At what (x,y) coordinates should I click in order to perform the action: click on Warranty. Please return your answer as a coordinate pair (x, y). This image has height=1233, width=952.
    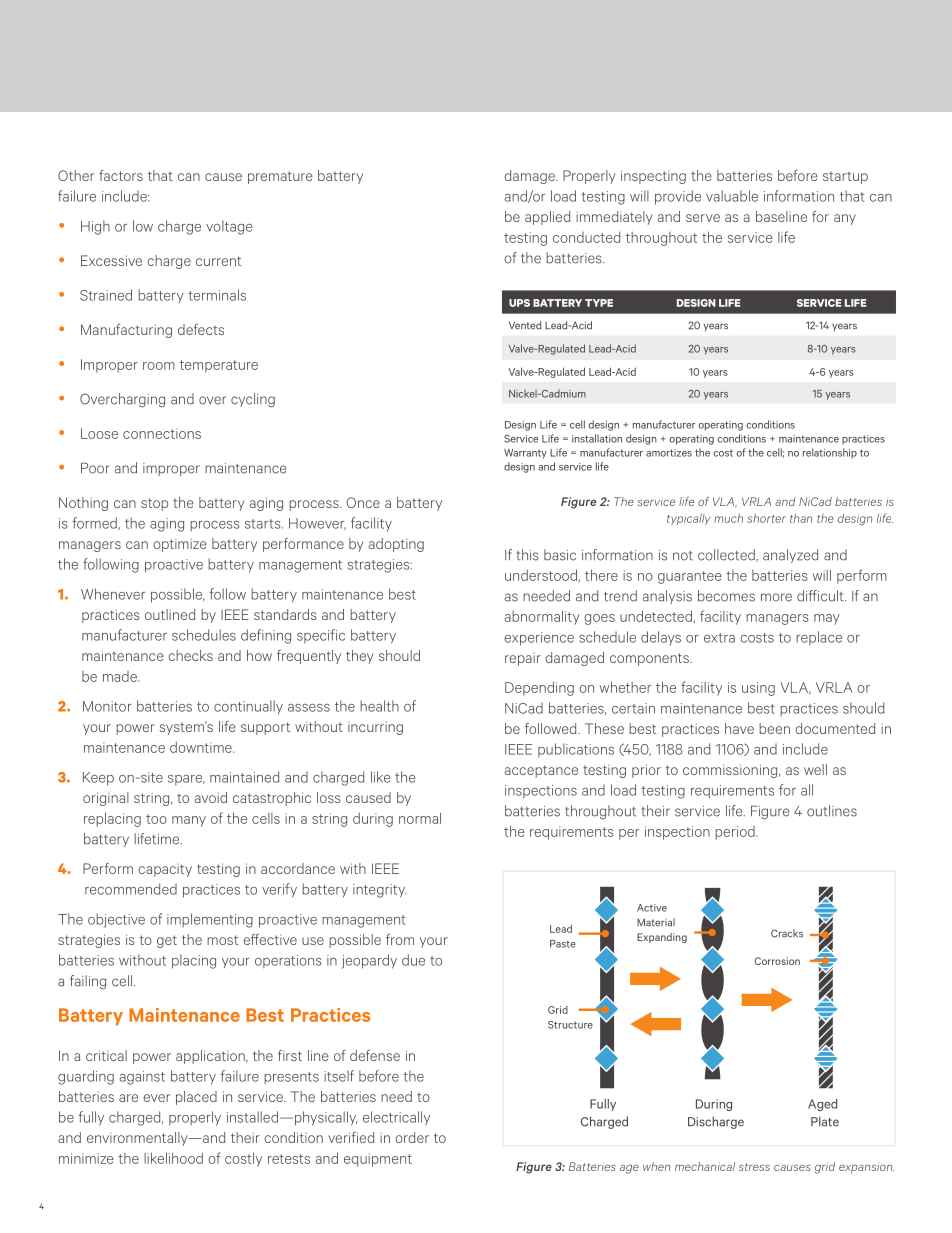
    Looking at the image, I should click on (525, 454).
